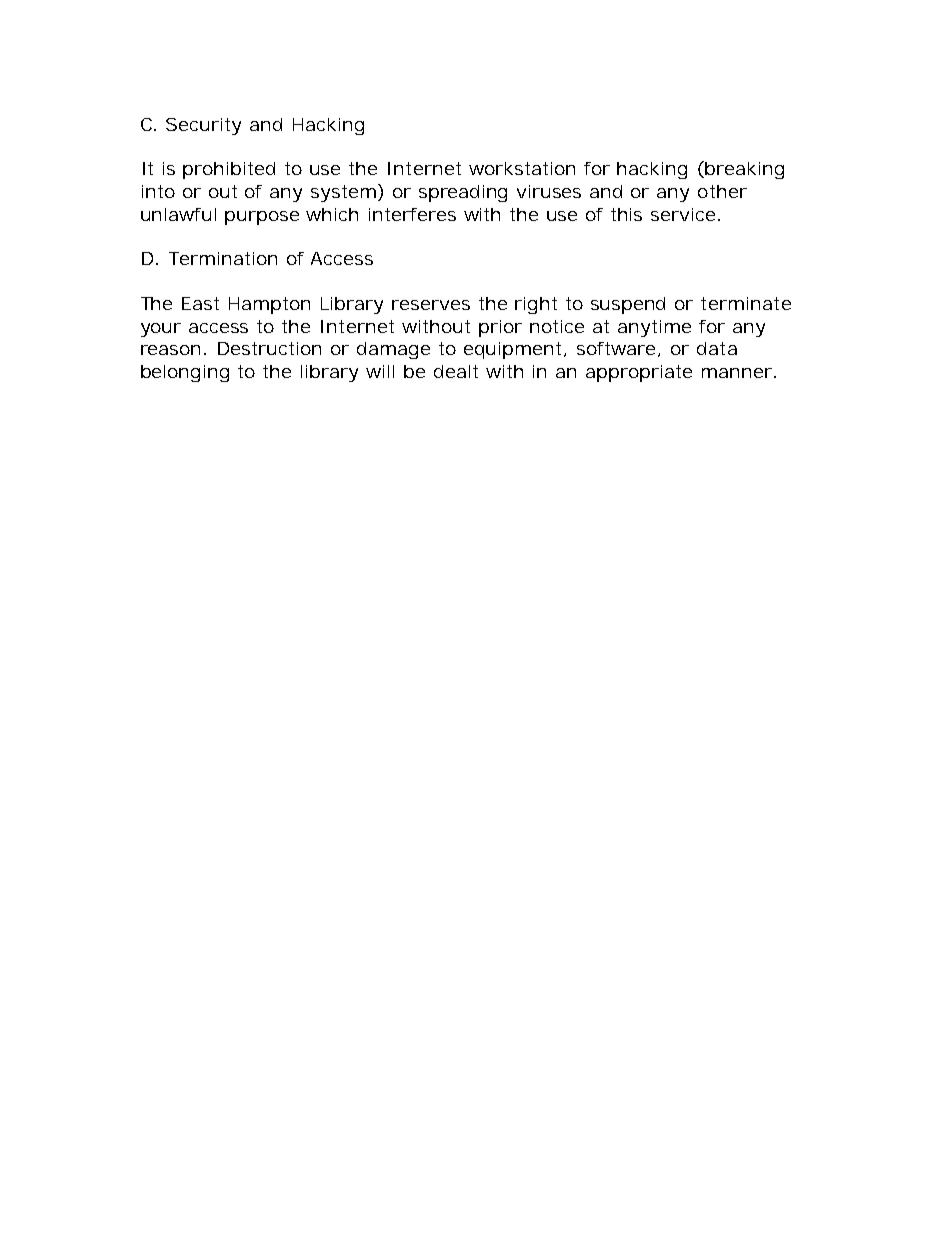 The width and height of the document is (952, 1233). What do you see at coordinates (463, 193) in the document?
I see `spreading` at bounding box center [463, 193].
